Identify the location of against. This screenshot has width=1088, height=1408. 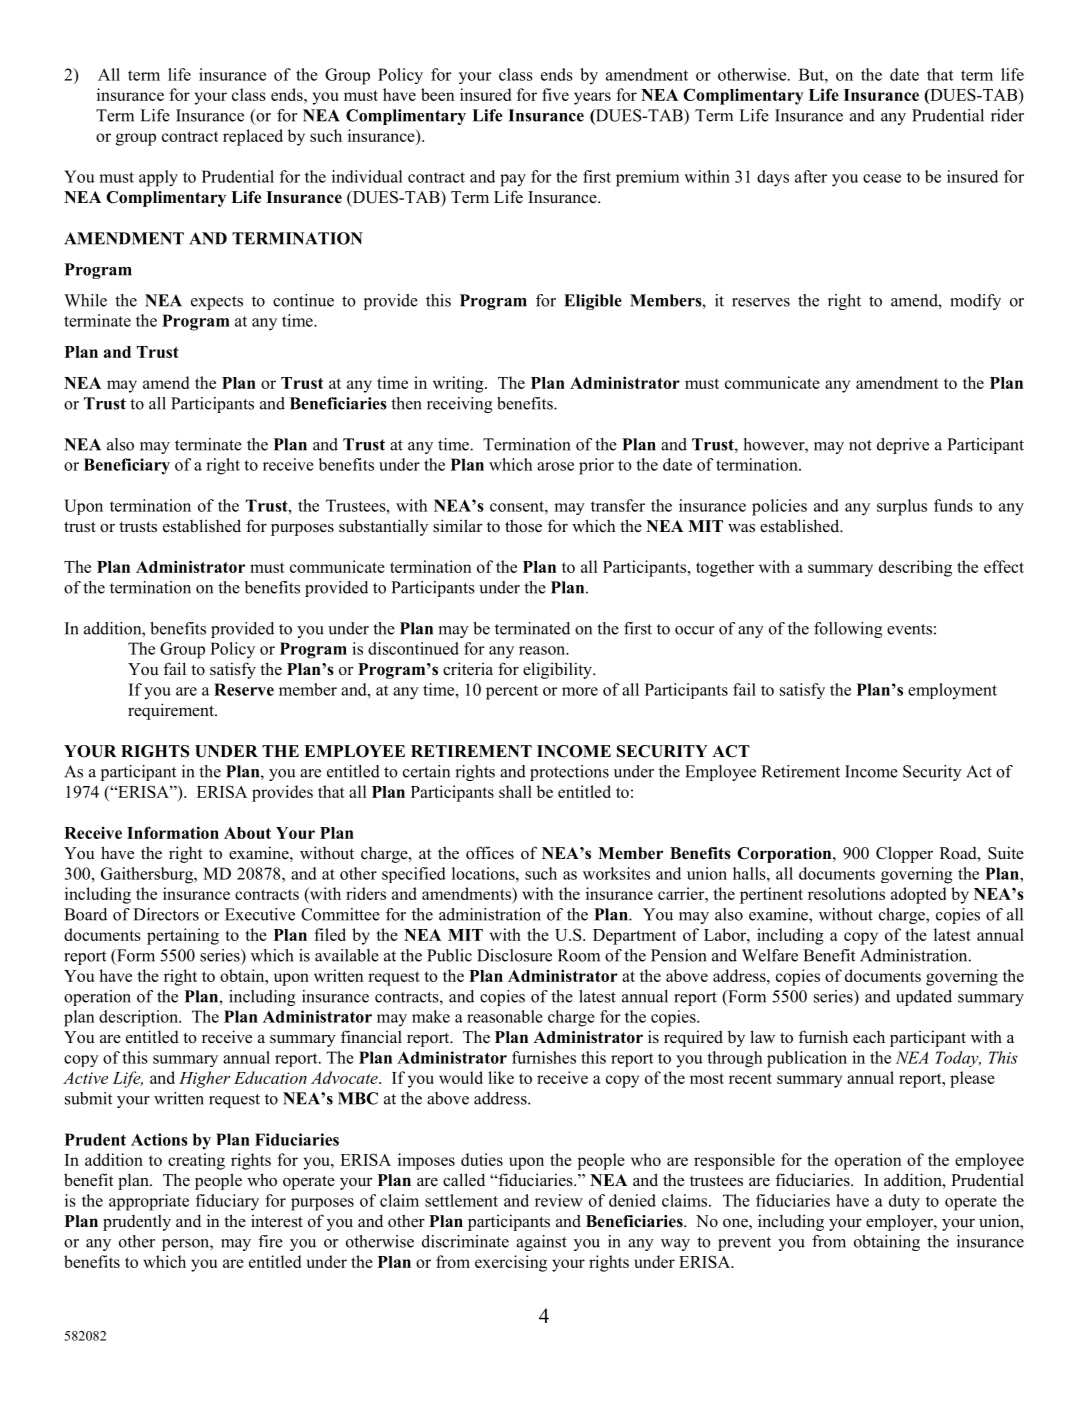
(541, 1243).
